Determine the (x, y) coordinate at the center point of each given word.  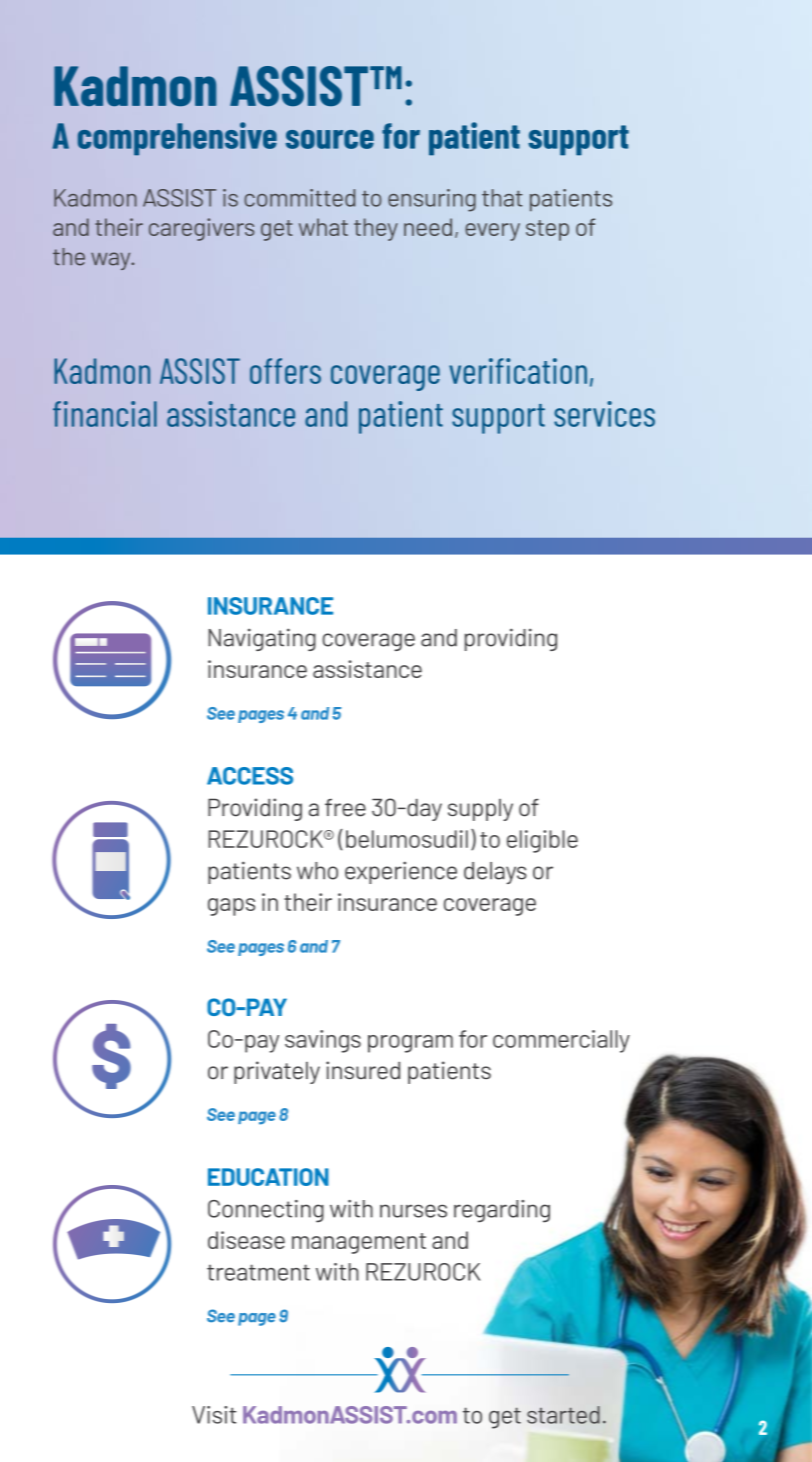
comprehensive (177, 139)
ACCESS (250, 776)
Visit (214, 1415)
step (547, 230)
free (345, 808)
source (330, 139)
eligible (542, 841)
